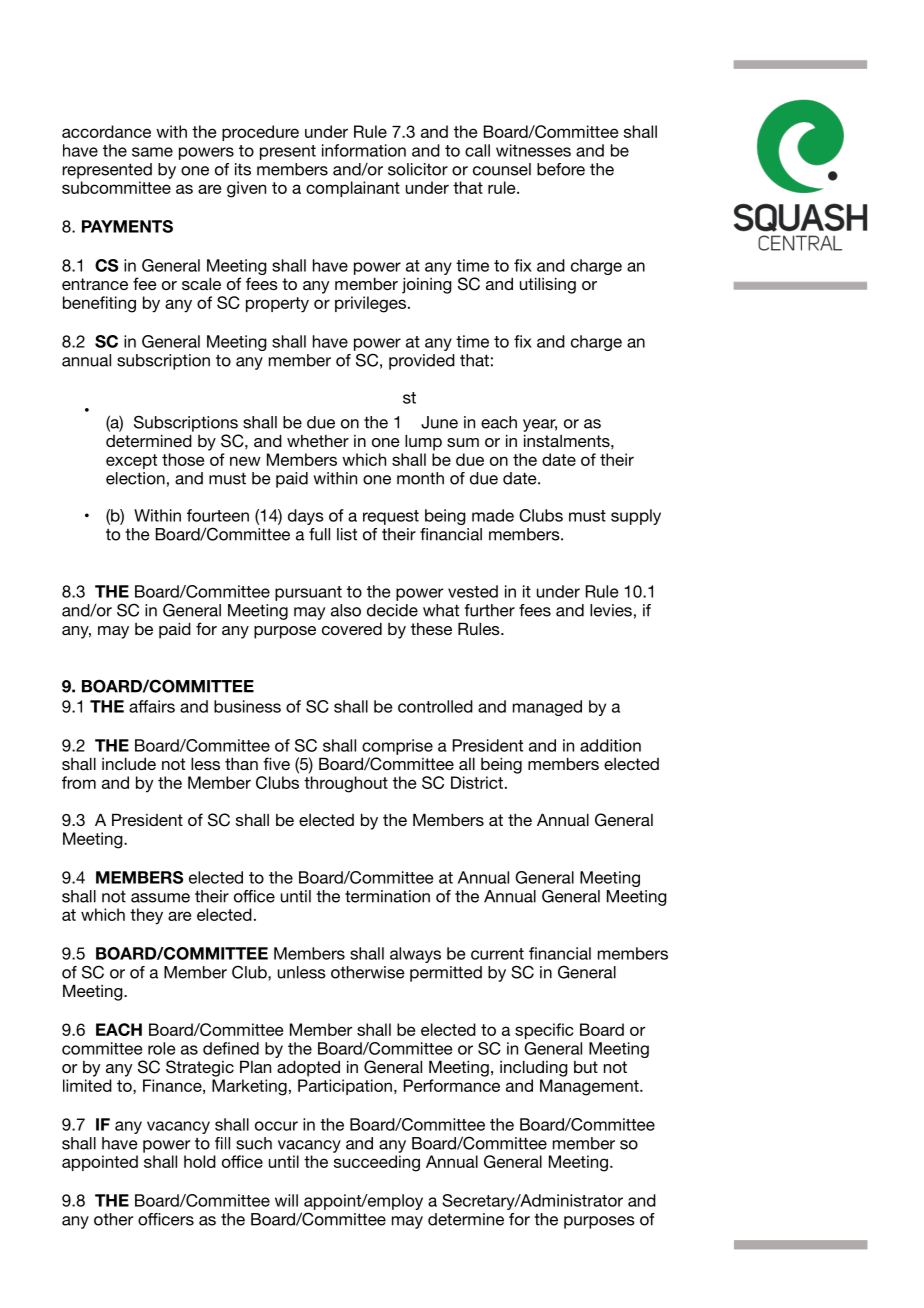 The image size is (924, 1308). Describe the element at coordinates (377, 1163) in the image. I see `succeeding` at that location.
